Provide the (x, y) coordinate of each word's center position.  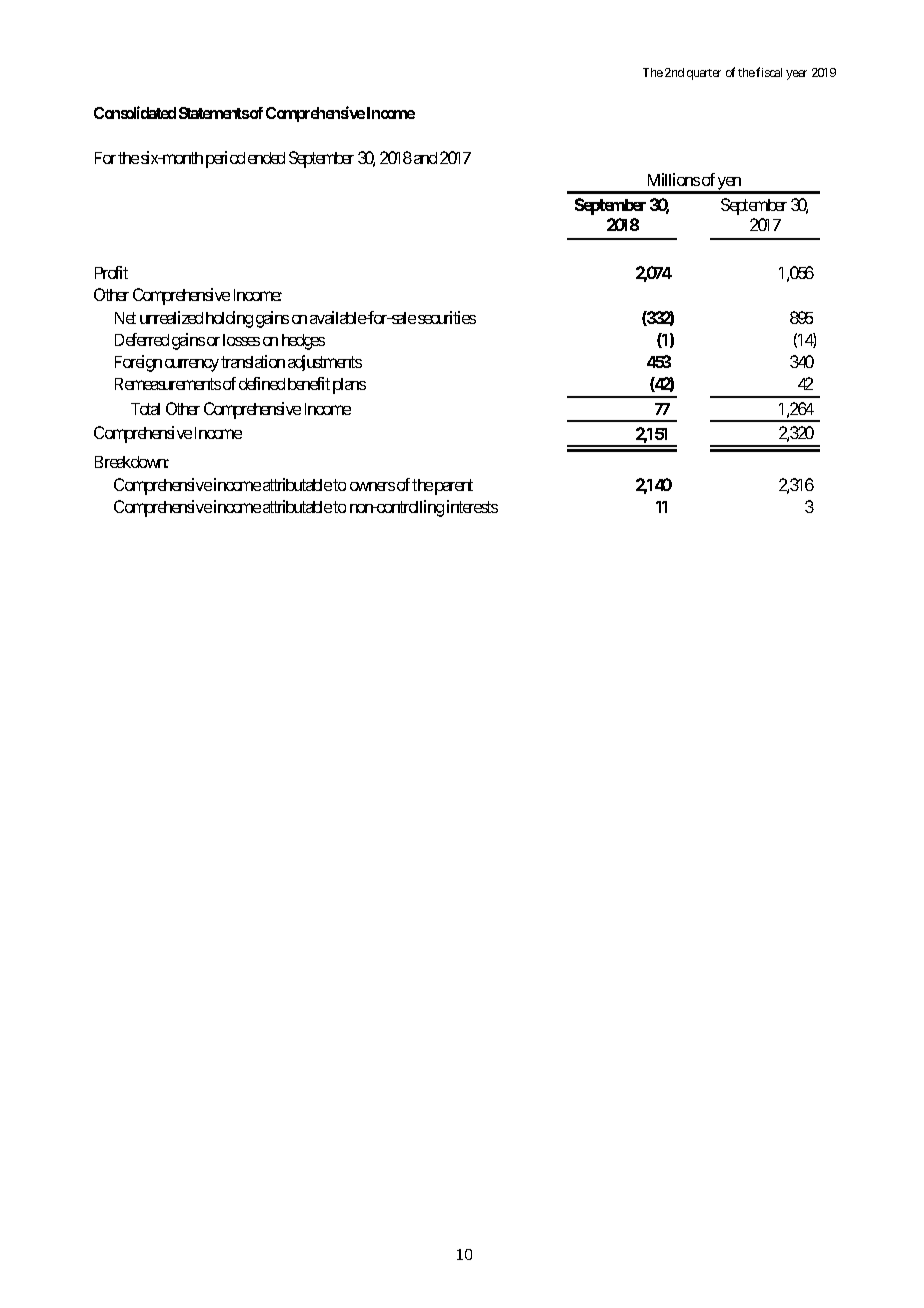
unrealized (171, 317)
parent (454, 487)
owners (372, 486)
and (425, 158)
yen (729, 185)
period (225, 159)
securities (447, 317)
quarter (704, 74)
